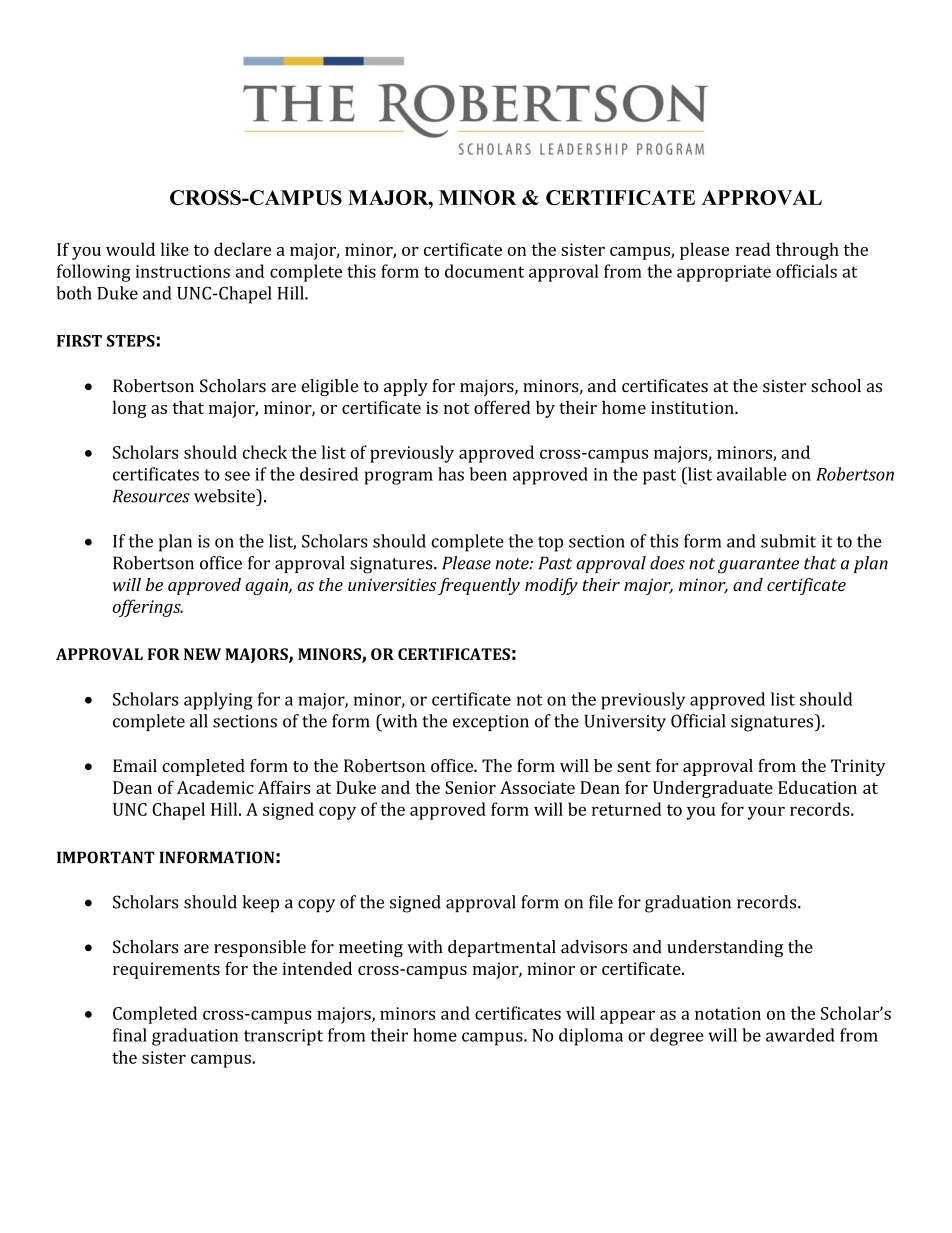 This screenshot has width=952, height=1233. I want to click on document, so click(484, 271).
